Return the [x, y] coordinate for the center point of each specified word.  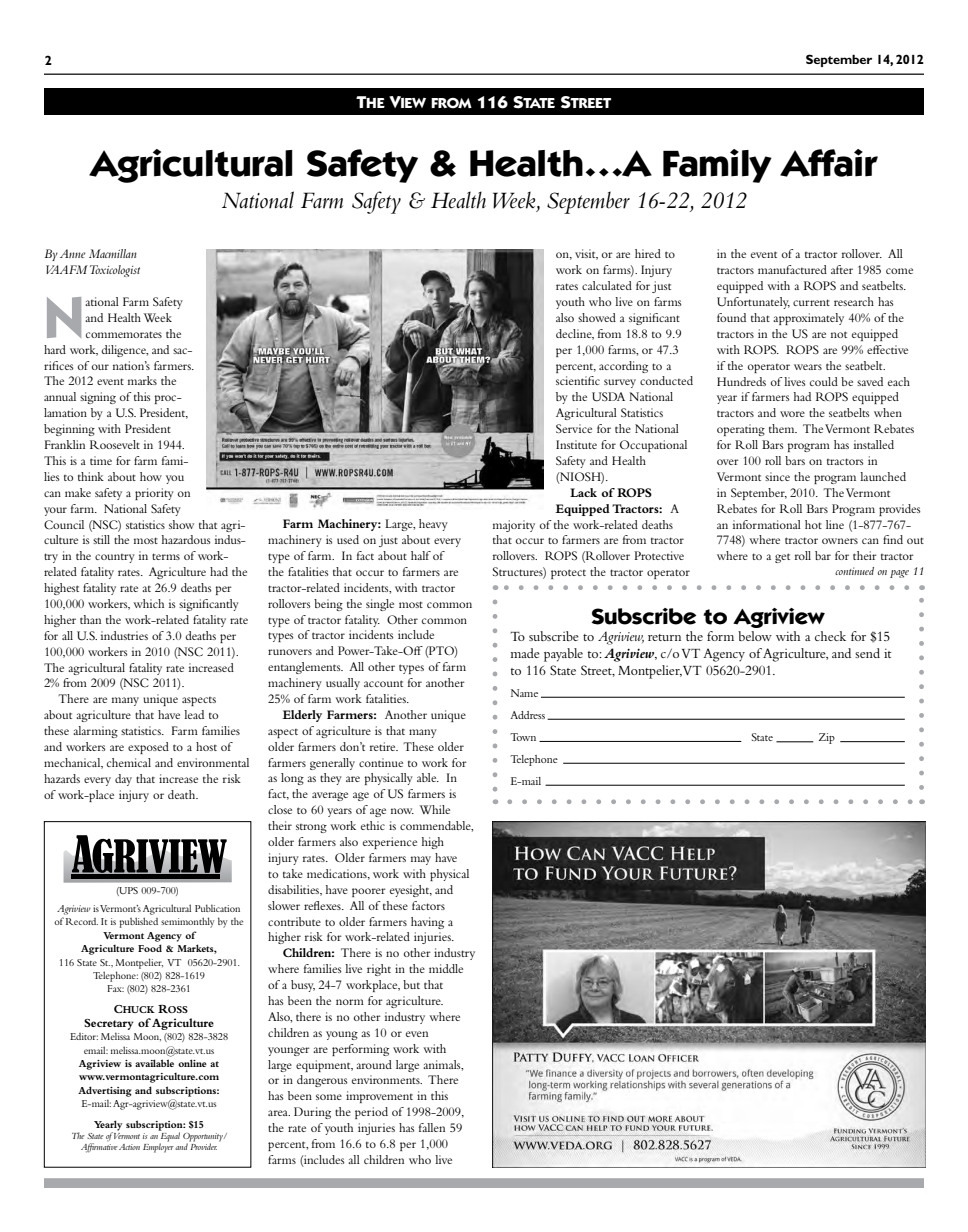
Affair [829, 163]
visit [586, 254]
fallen [432, 1127]
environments [387, 1079]
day [123, 780]
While [434, 809]
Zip [827, 738]
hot [813, 524]
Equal [169, 1137]
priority [154, 494]
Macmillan [113, 253]
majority [514, 526]
